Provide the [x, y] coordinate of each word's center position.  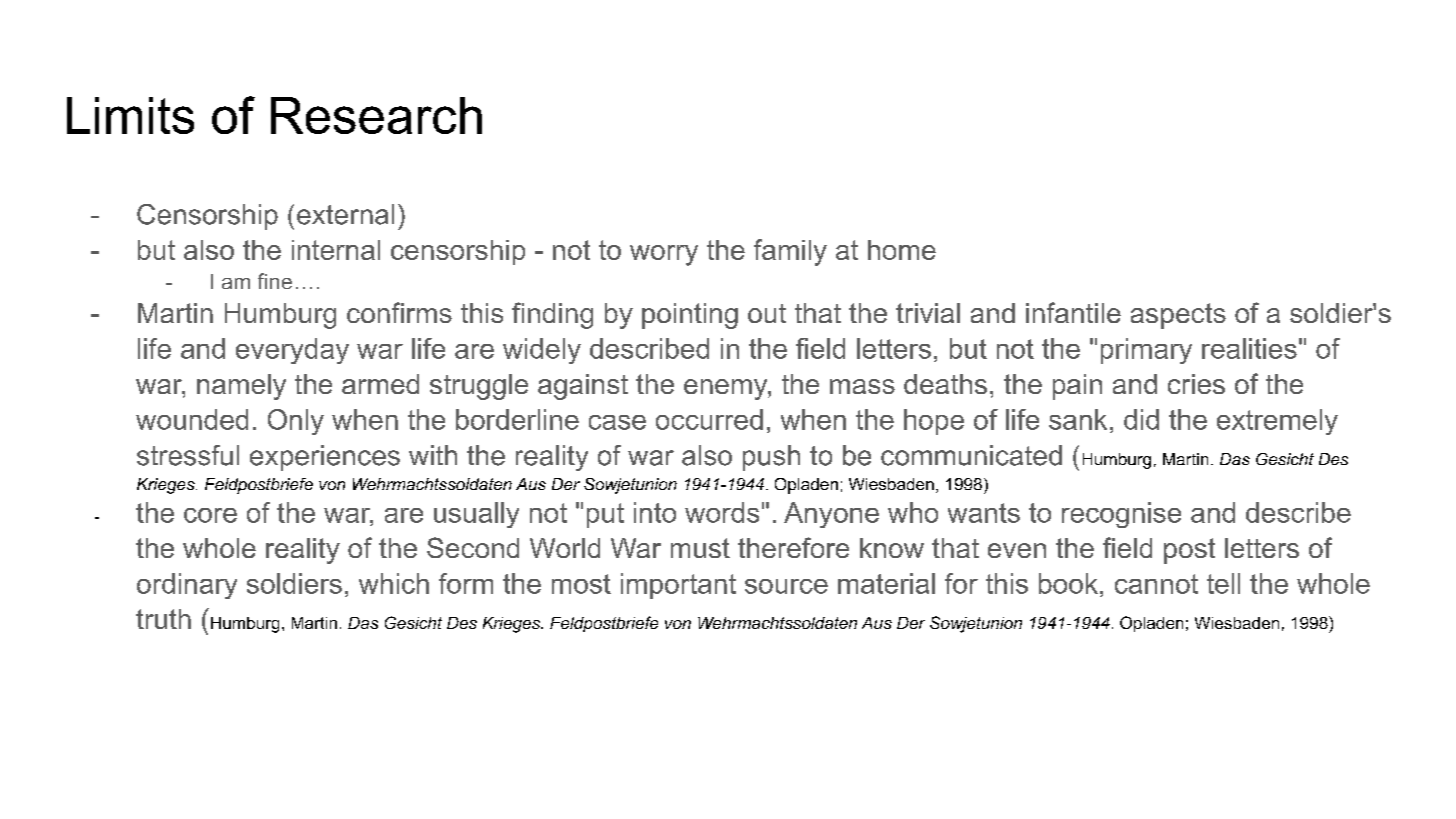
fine [275, 281]
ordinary [187, 586]
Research [376, 115]
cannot [1156, 584]
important [678, 586]
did [1141, 419]
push [771, 458]
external [345, 214]
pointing [690, 316]
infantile [1073, 312]
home [902, 250]
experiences [325, 458]
